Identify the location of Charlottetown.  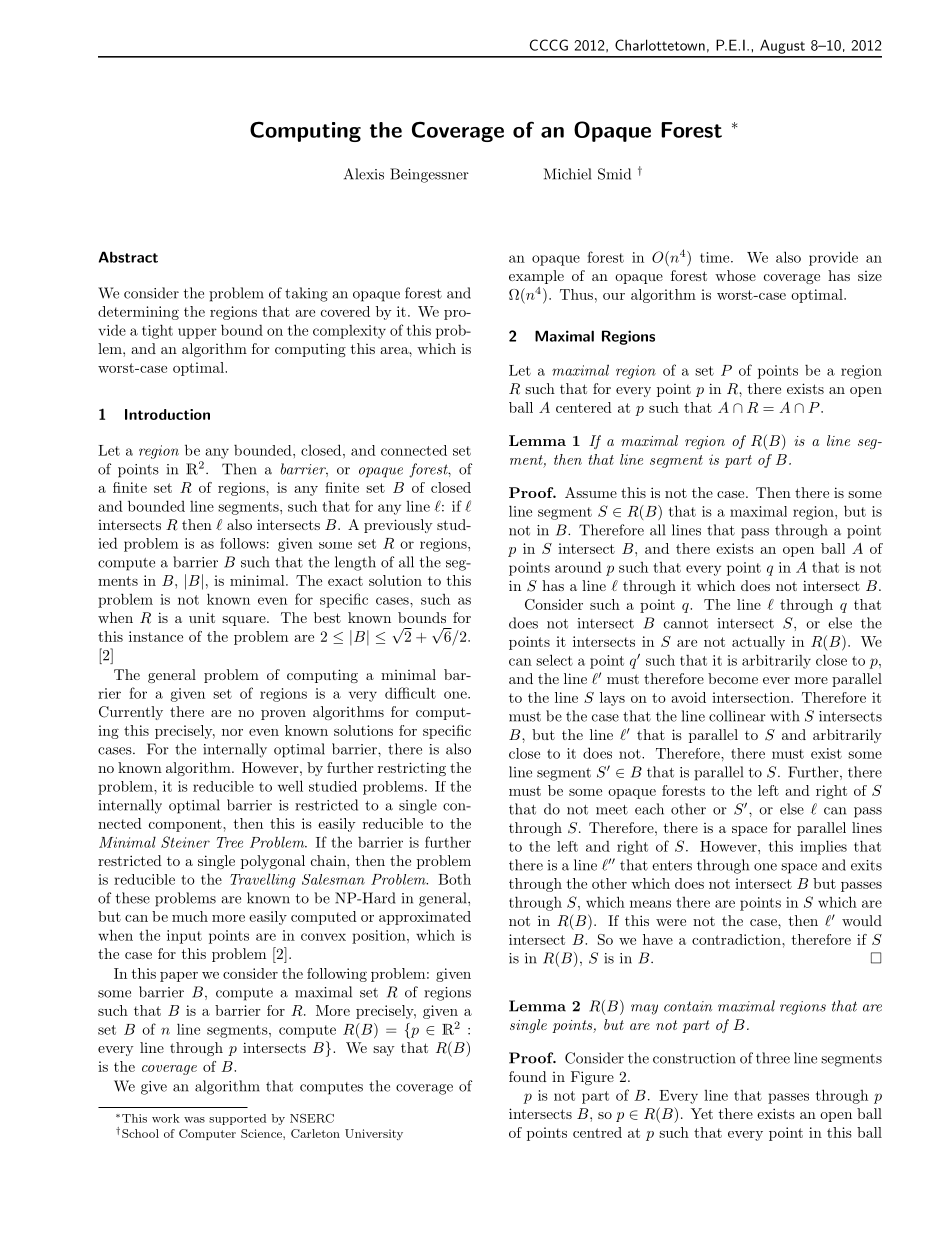
(660, 45).
